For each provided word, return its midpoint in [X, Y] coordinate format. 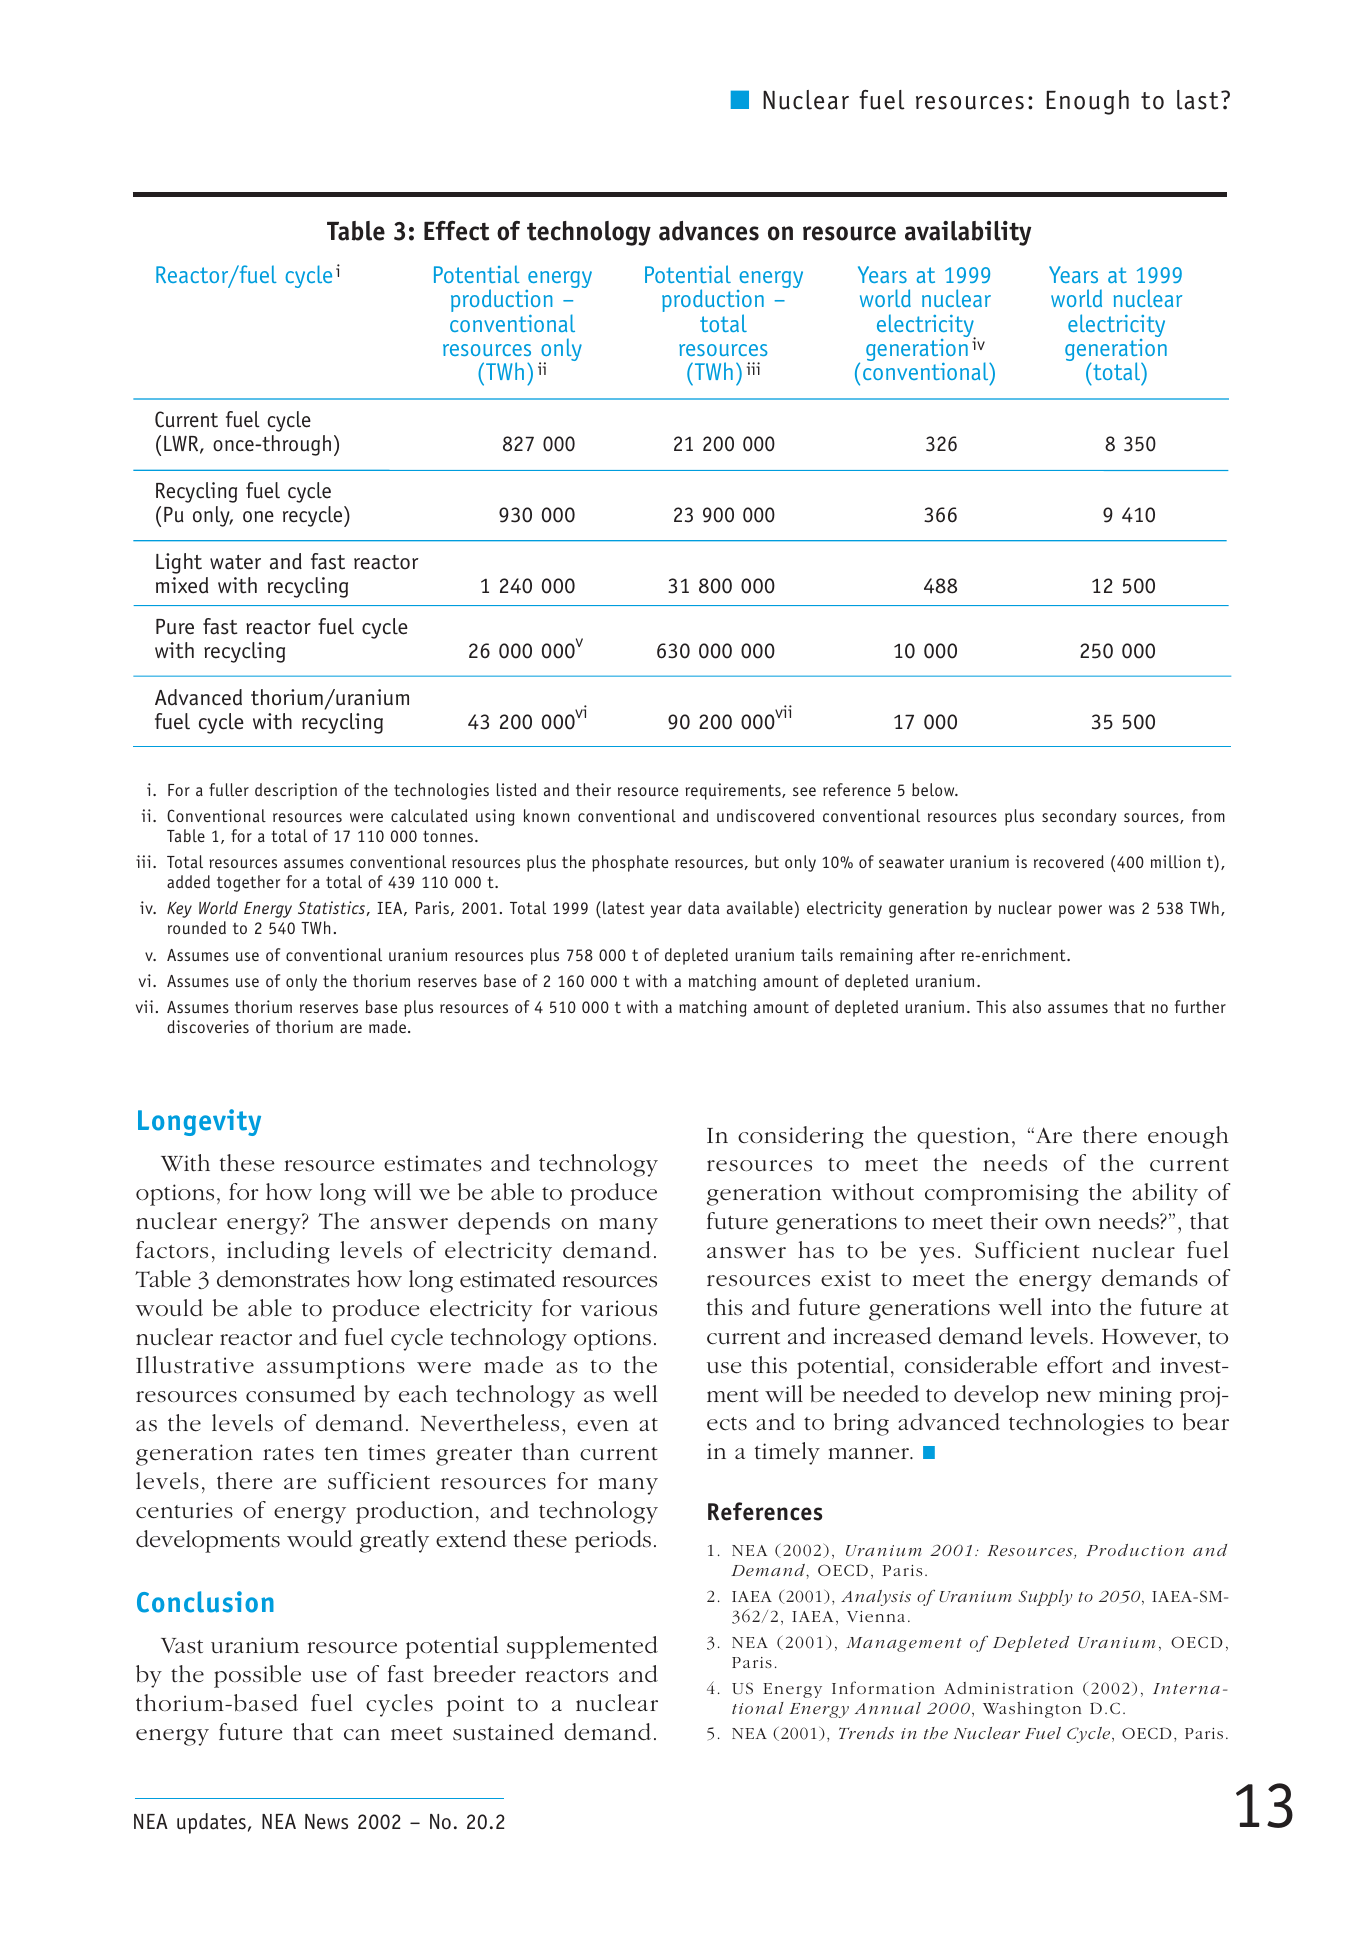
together [248, 883]
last [1197, 100]
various [618, 1308]
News [326, 1822]
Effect [456, 231]
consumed [300, 1394]
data [703, 907]
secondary [1079, 817]
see [804, 791]
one [258, 517]
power [1080, 911]
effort [1075, 1364]
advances [709, 231]
